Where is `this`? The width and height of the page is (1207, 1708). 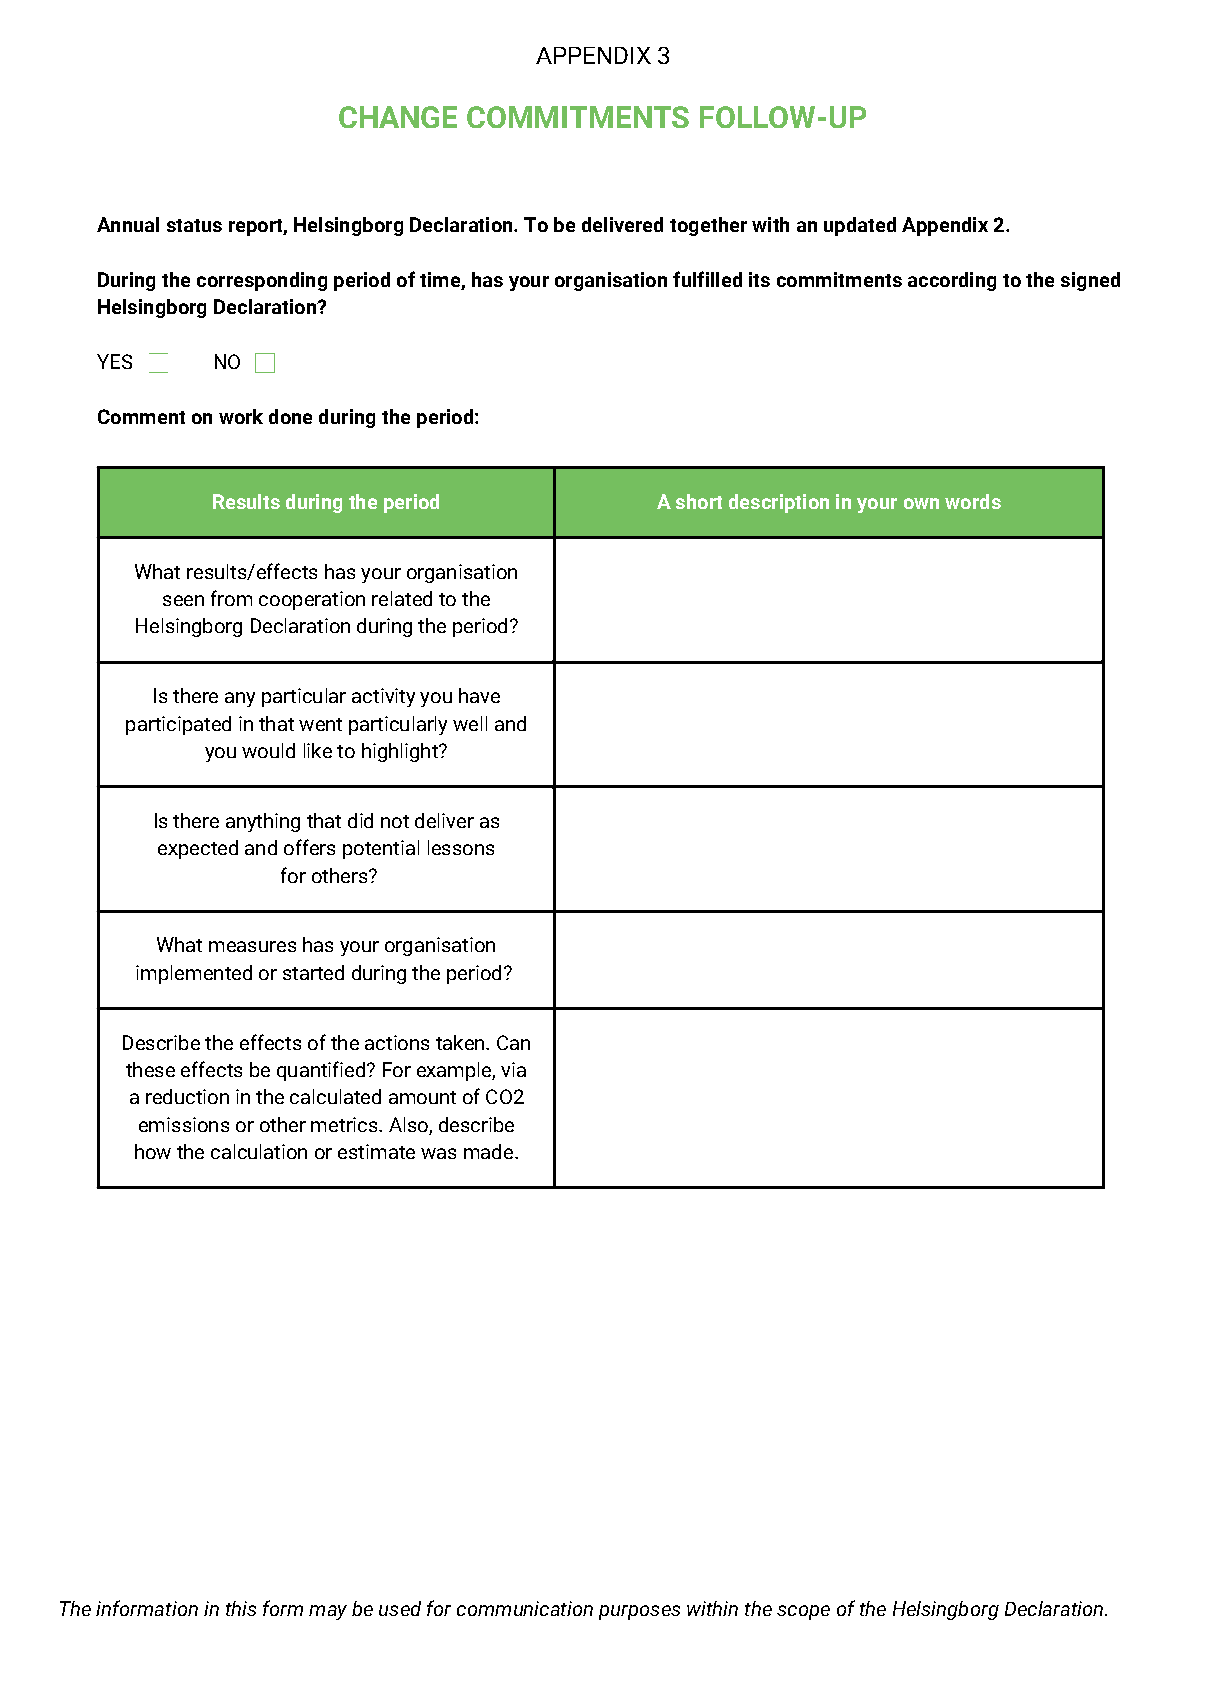 this is located at coordinates (241, 1608).
